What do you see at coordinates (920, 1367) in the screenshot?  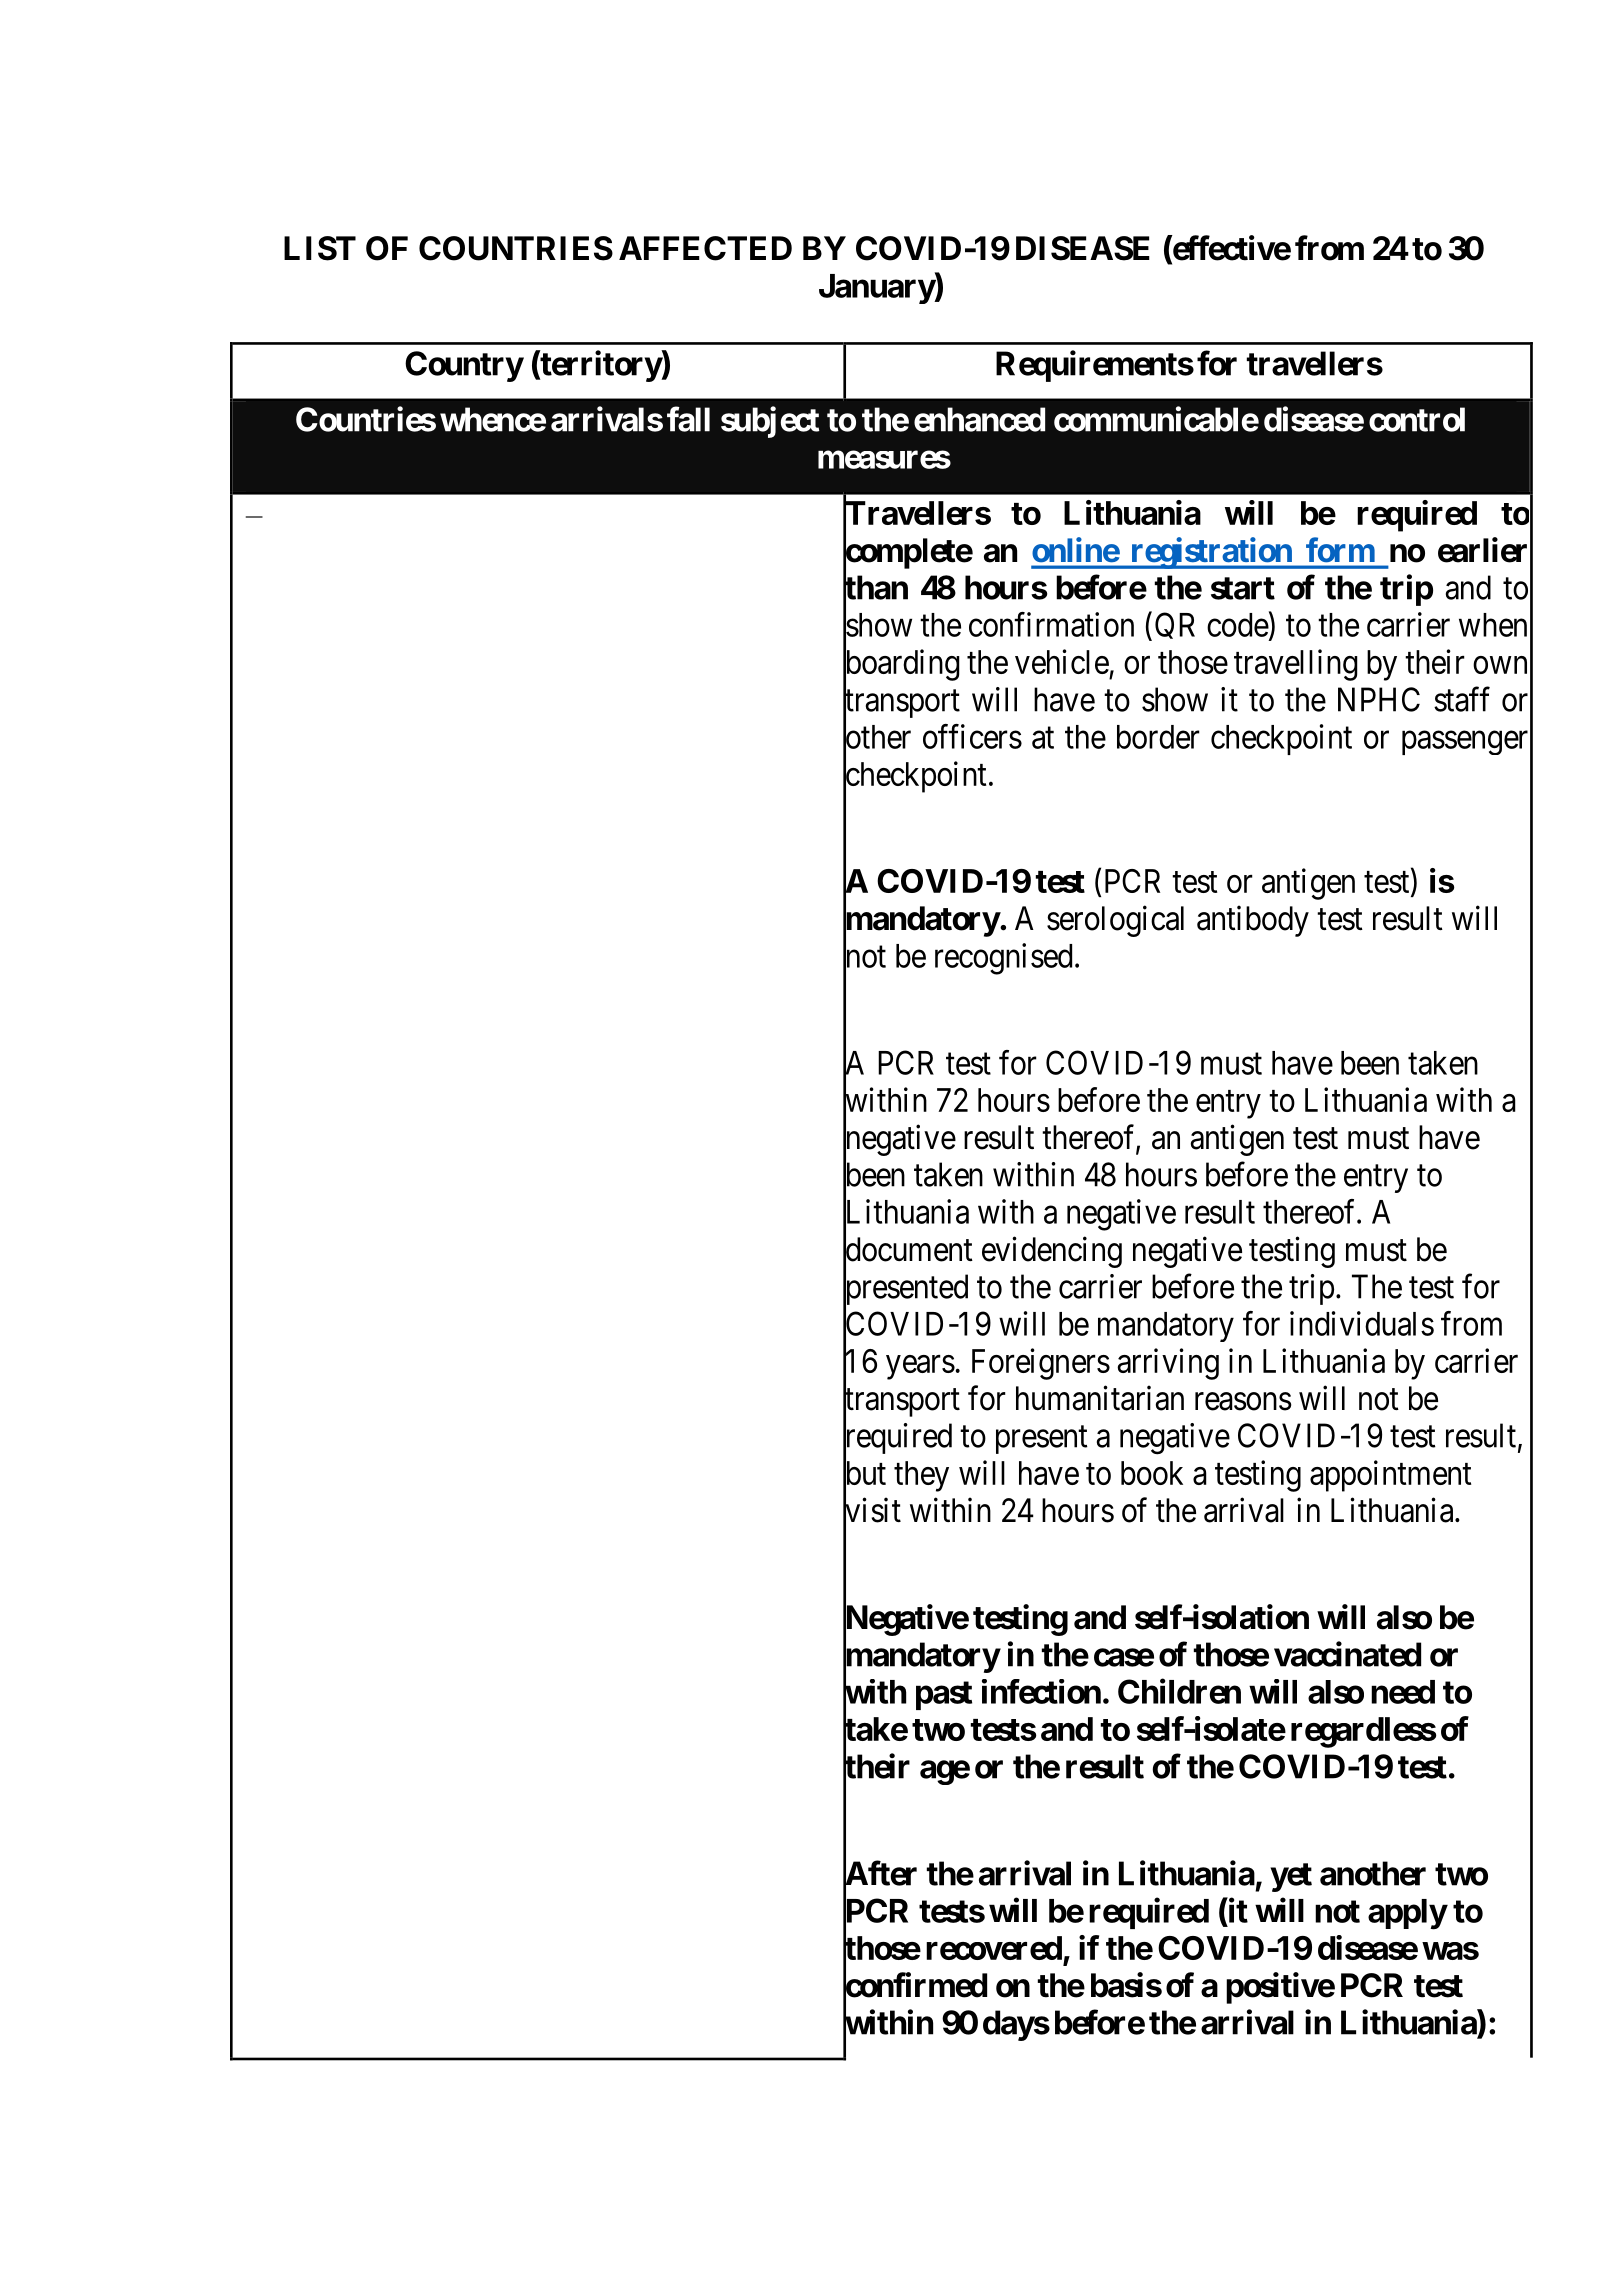 I see `years` at bounding box center [920, 1367].
